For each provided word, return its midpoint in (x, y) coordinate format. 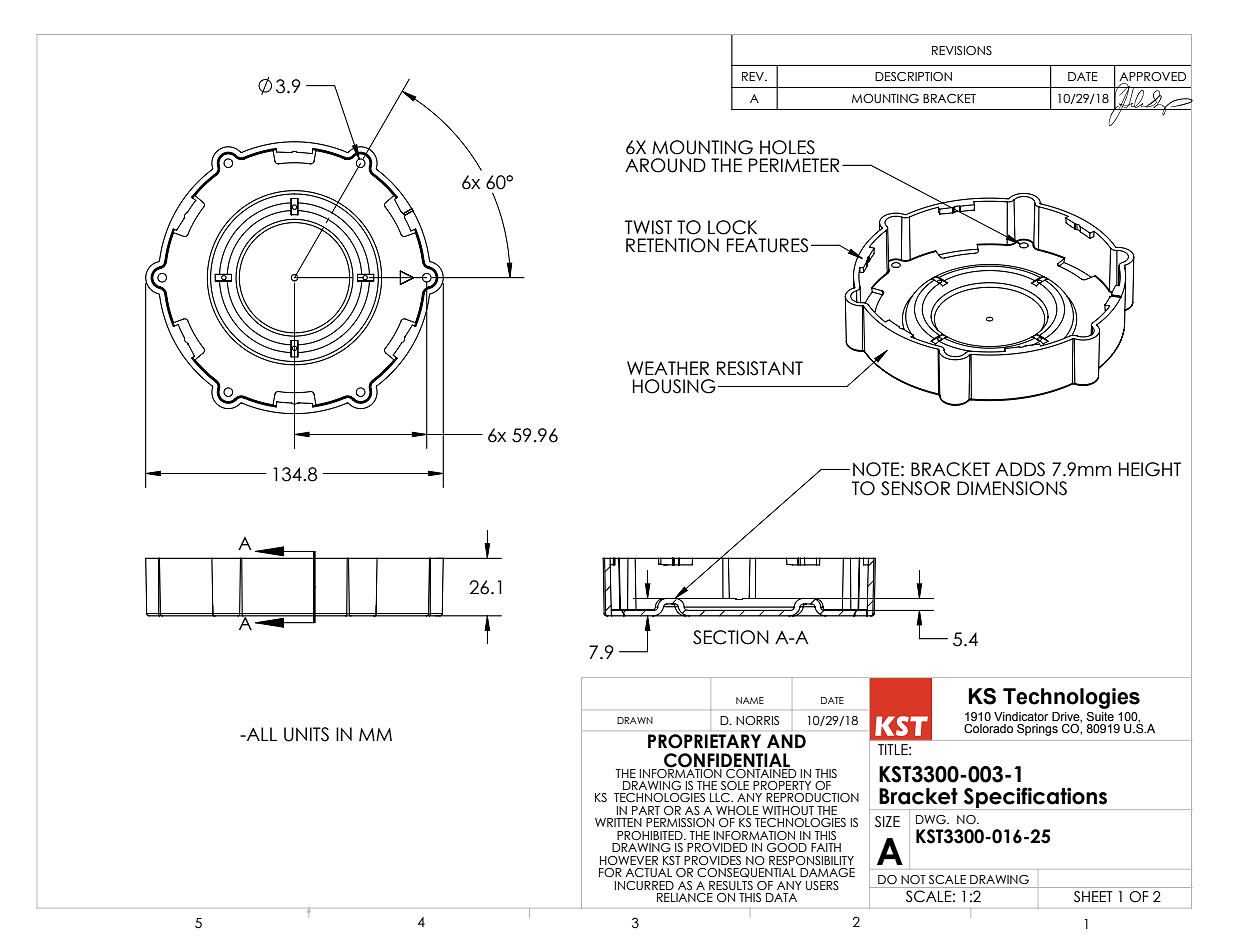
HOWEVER (629, 860)
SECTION (731, 637)
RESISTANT (760, 368)
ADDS (1020, 469)
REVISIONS (962, 50)
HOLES (787, 147)
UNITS (306, 734)
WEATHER (668, 368)
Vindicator (1021, 716)
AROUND (665, 165)
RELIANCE (685, 897)
